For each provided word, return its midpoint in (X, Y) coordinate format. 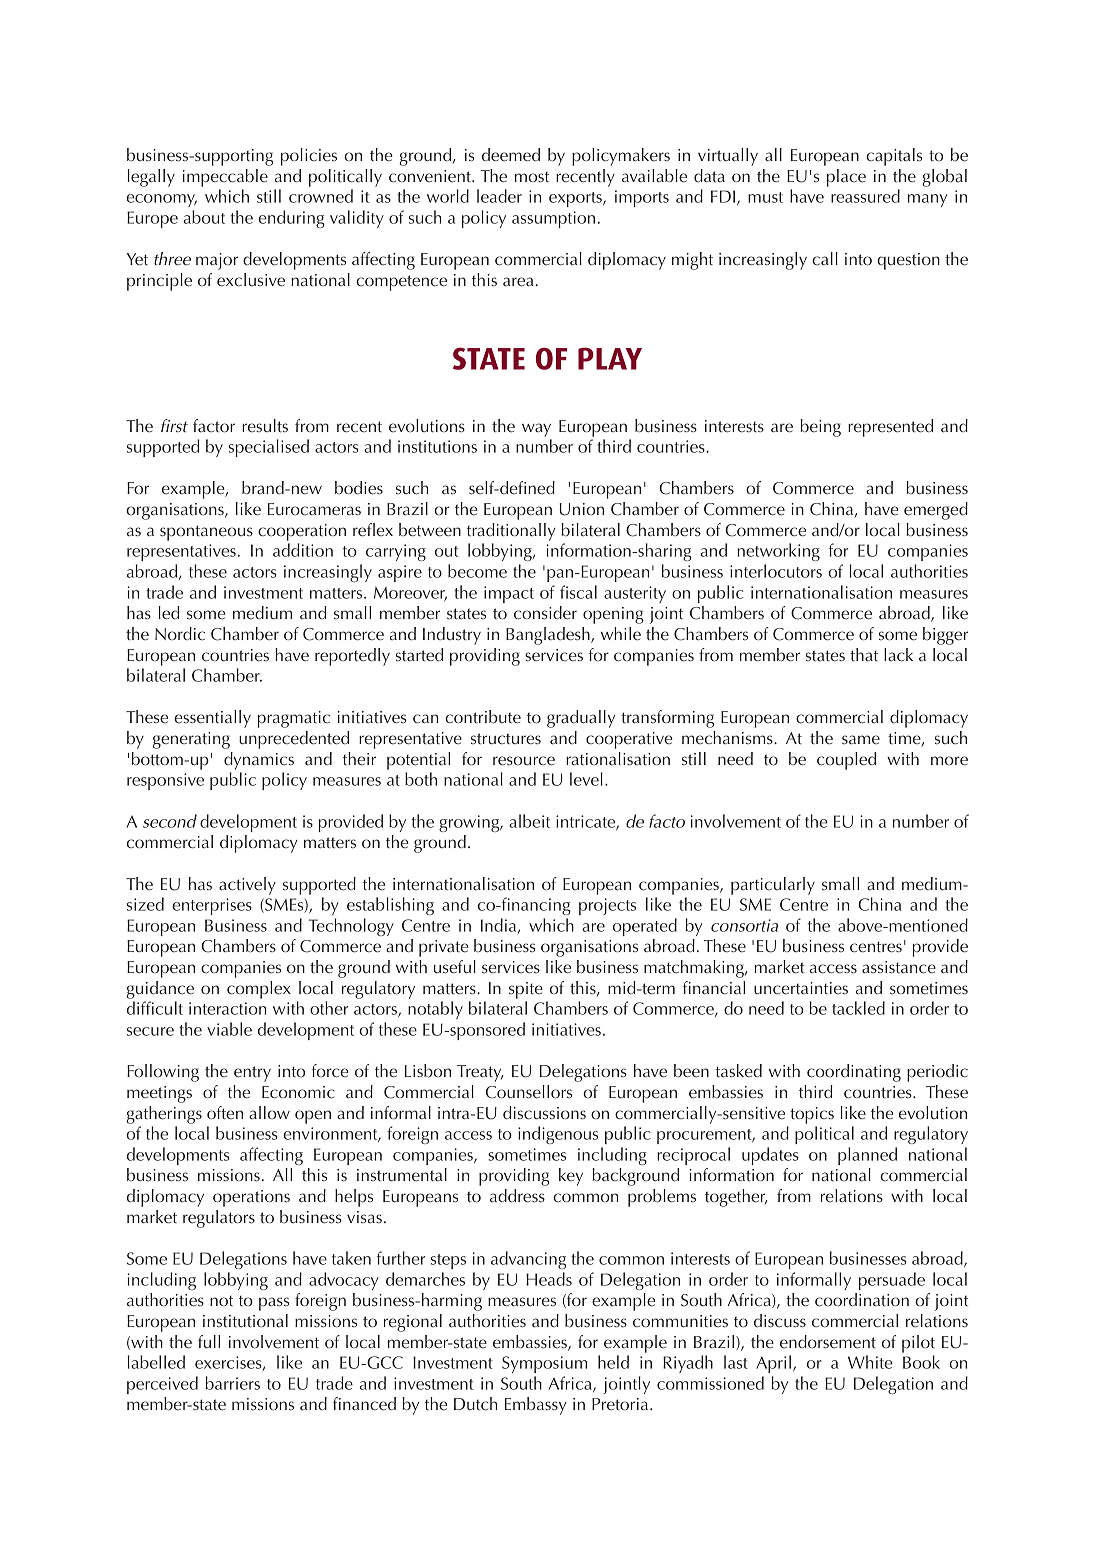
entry (252, 1074)
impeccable (225, 178)
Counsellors (529, 1092)
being (820, 428)
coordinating (854, 1073)
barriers (233, 1383)
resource (524, 761)
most (532, 177)
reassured (865, 196)
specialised (269, 448)
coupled (846, 761)
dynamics (259, 761)
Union (582, 509)
